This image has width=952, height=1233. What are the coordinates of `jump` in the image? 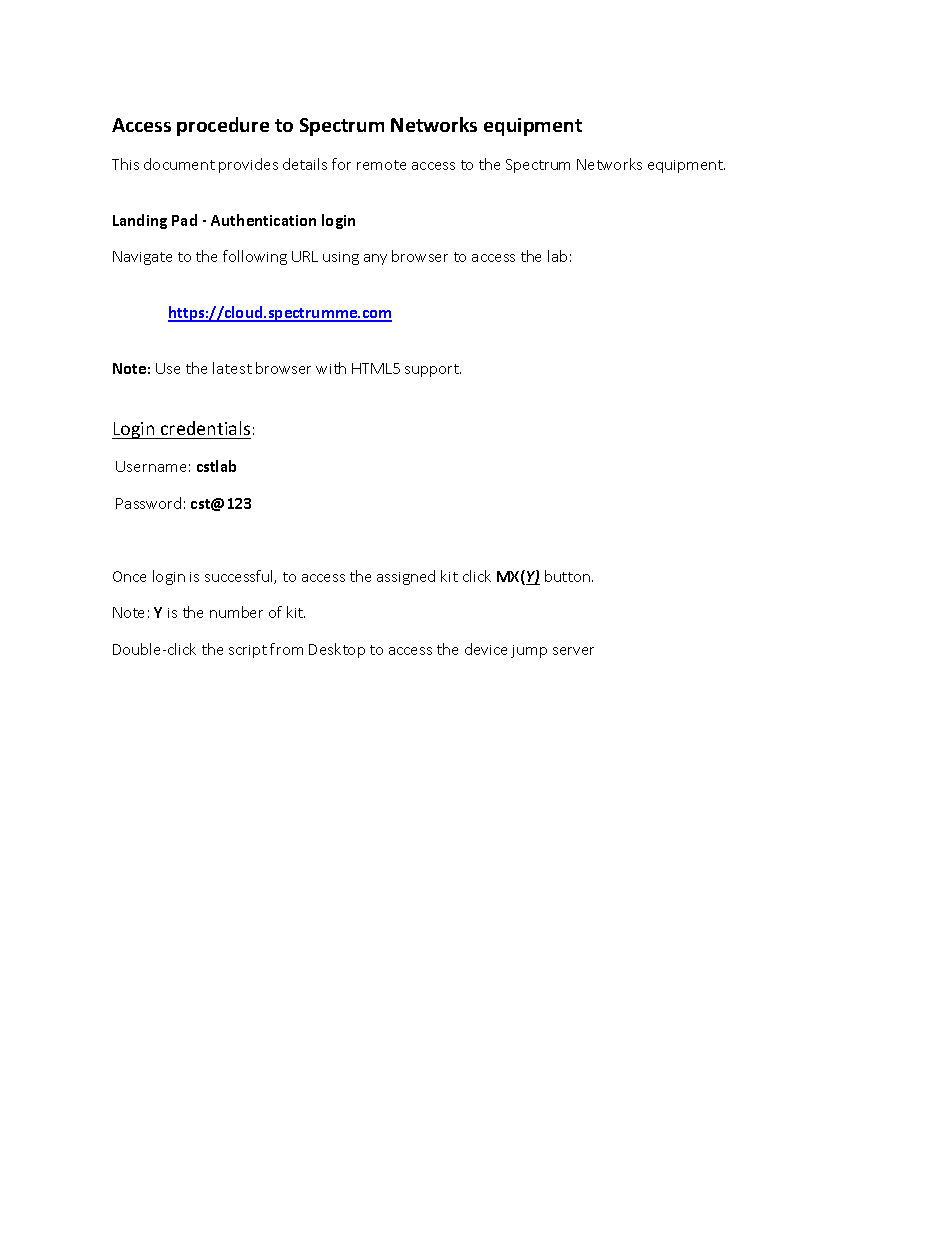 It's located at (529, 651).
